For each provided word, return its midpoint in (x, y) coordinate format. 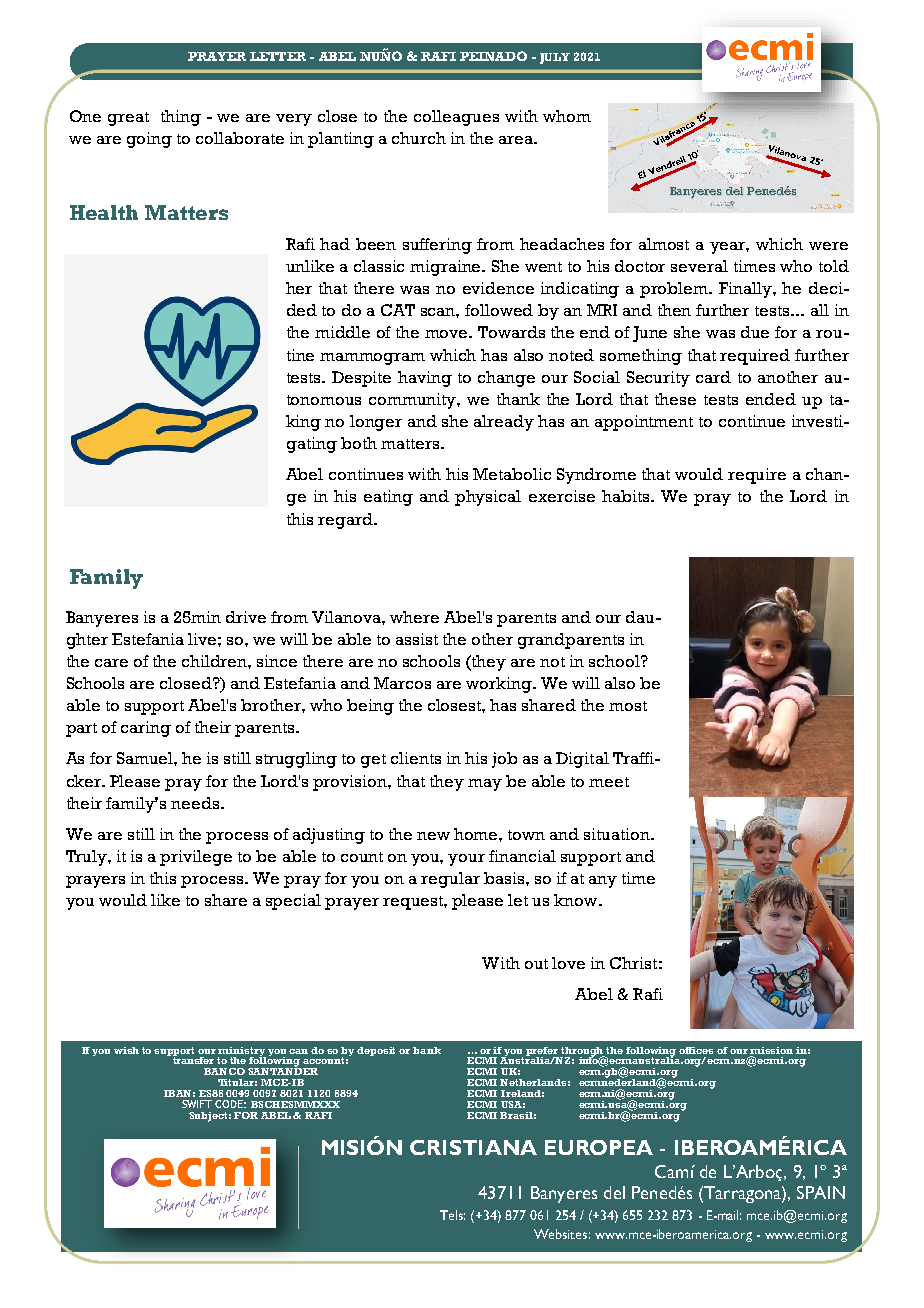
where (414, 617)
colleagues (456, 118)
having (425, 379)
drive (246, 617)
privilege (196, 858)
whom (567, 116)
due (755, 332)
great (128, 119)
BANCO (224, 1071)
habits (627, 496)
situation (618, 834)
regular (450, 880)
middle (342, 332)
